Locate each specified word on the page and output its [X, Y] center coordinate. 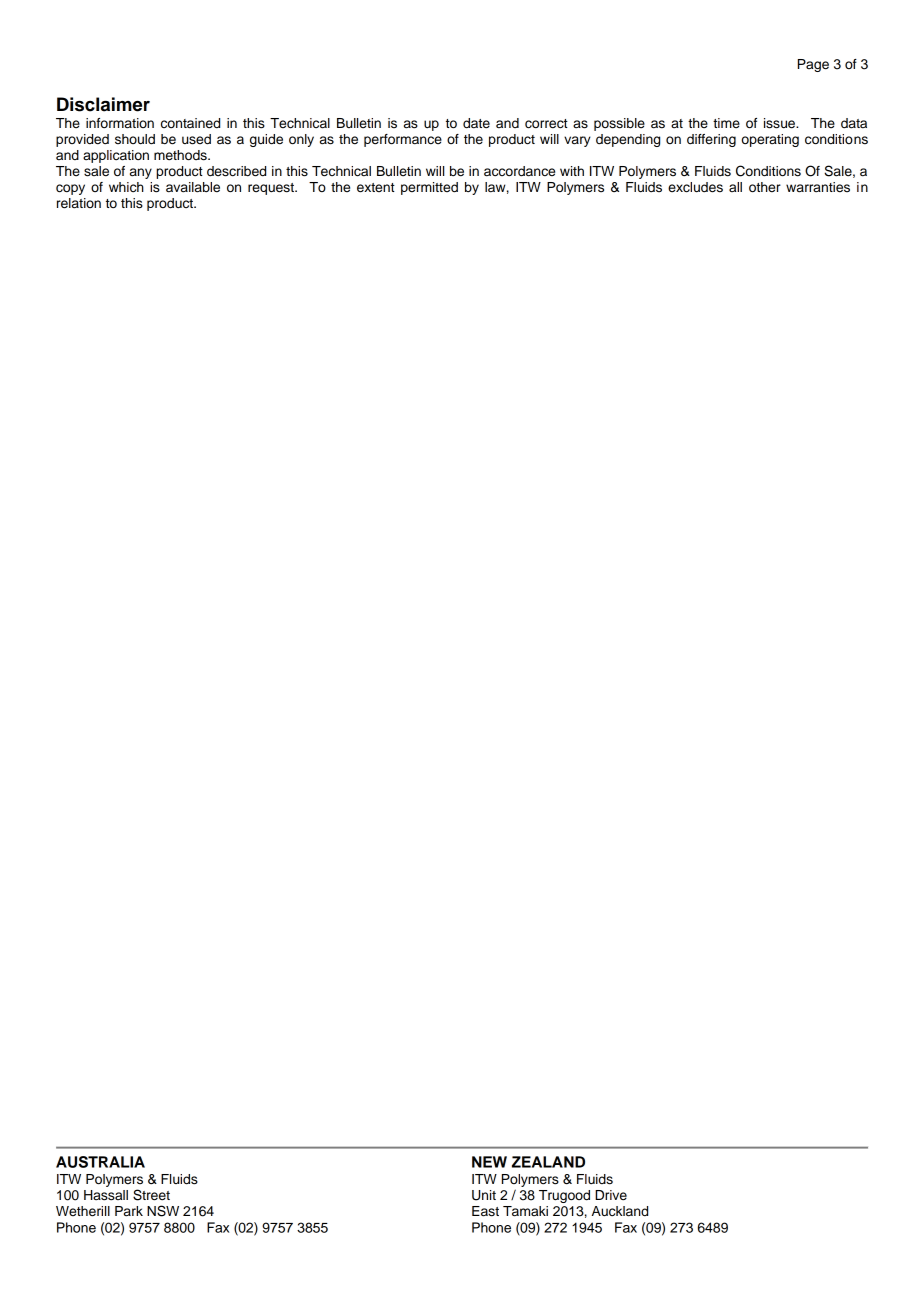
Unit [484, 1195]
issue [780, 123]
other [765, 187]
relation [79, 203]
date [476, 123]
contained [190, 123]
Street [151, 1195]
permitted [429, 188]
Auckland [620, 1211]
